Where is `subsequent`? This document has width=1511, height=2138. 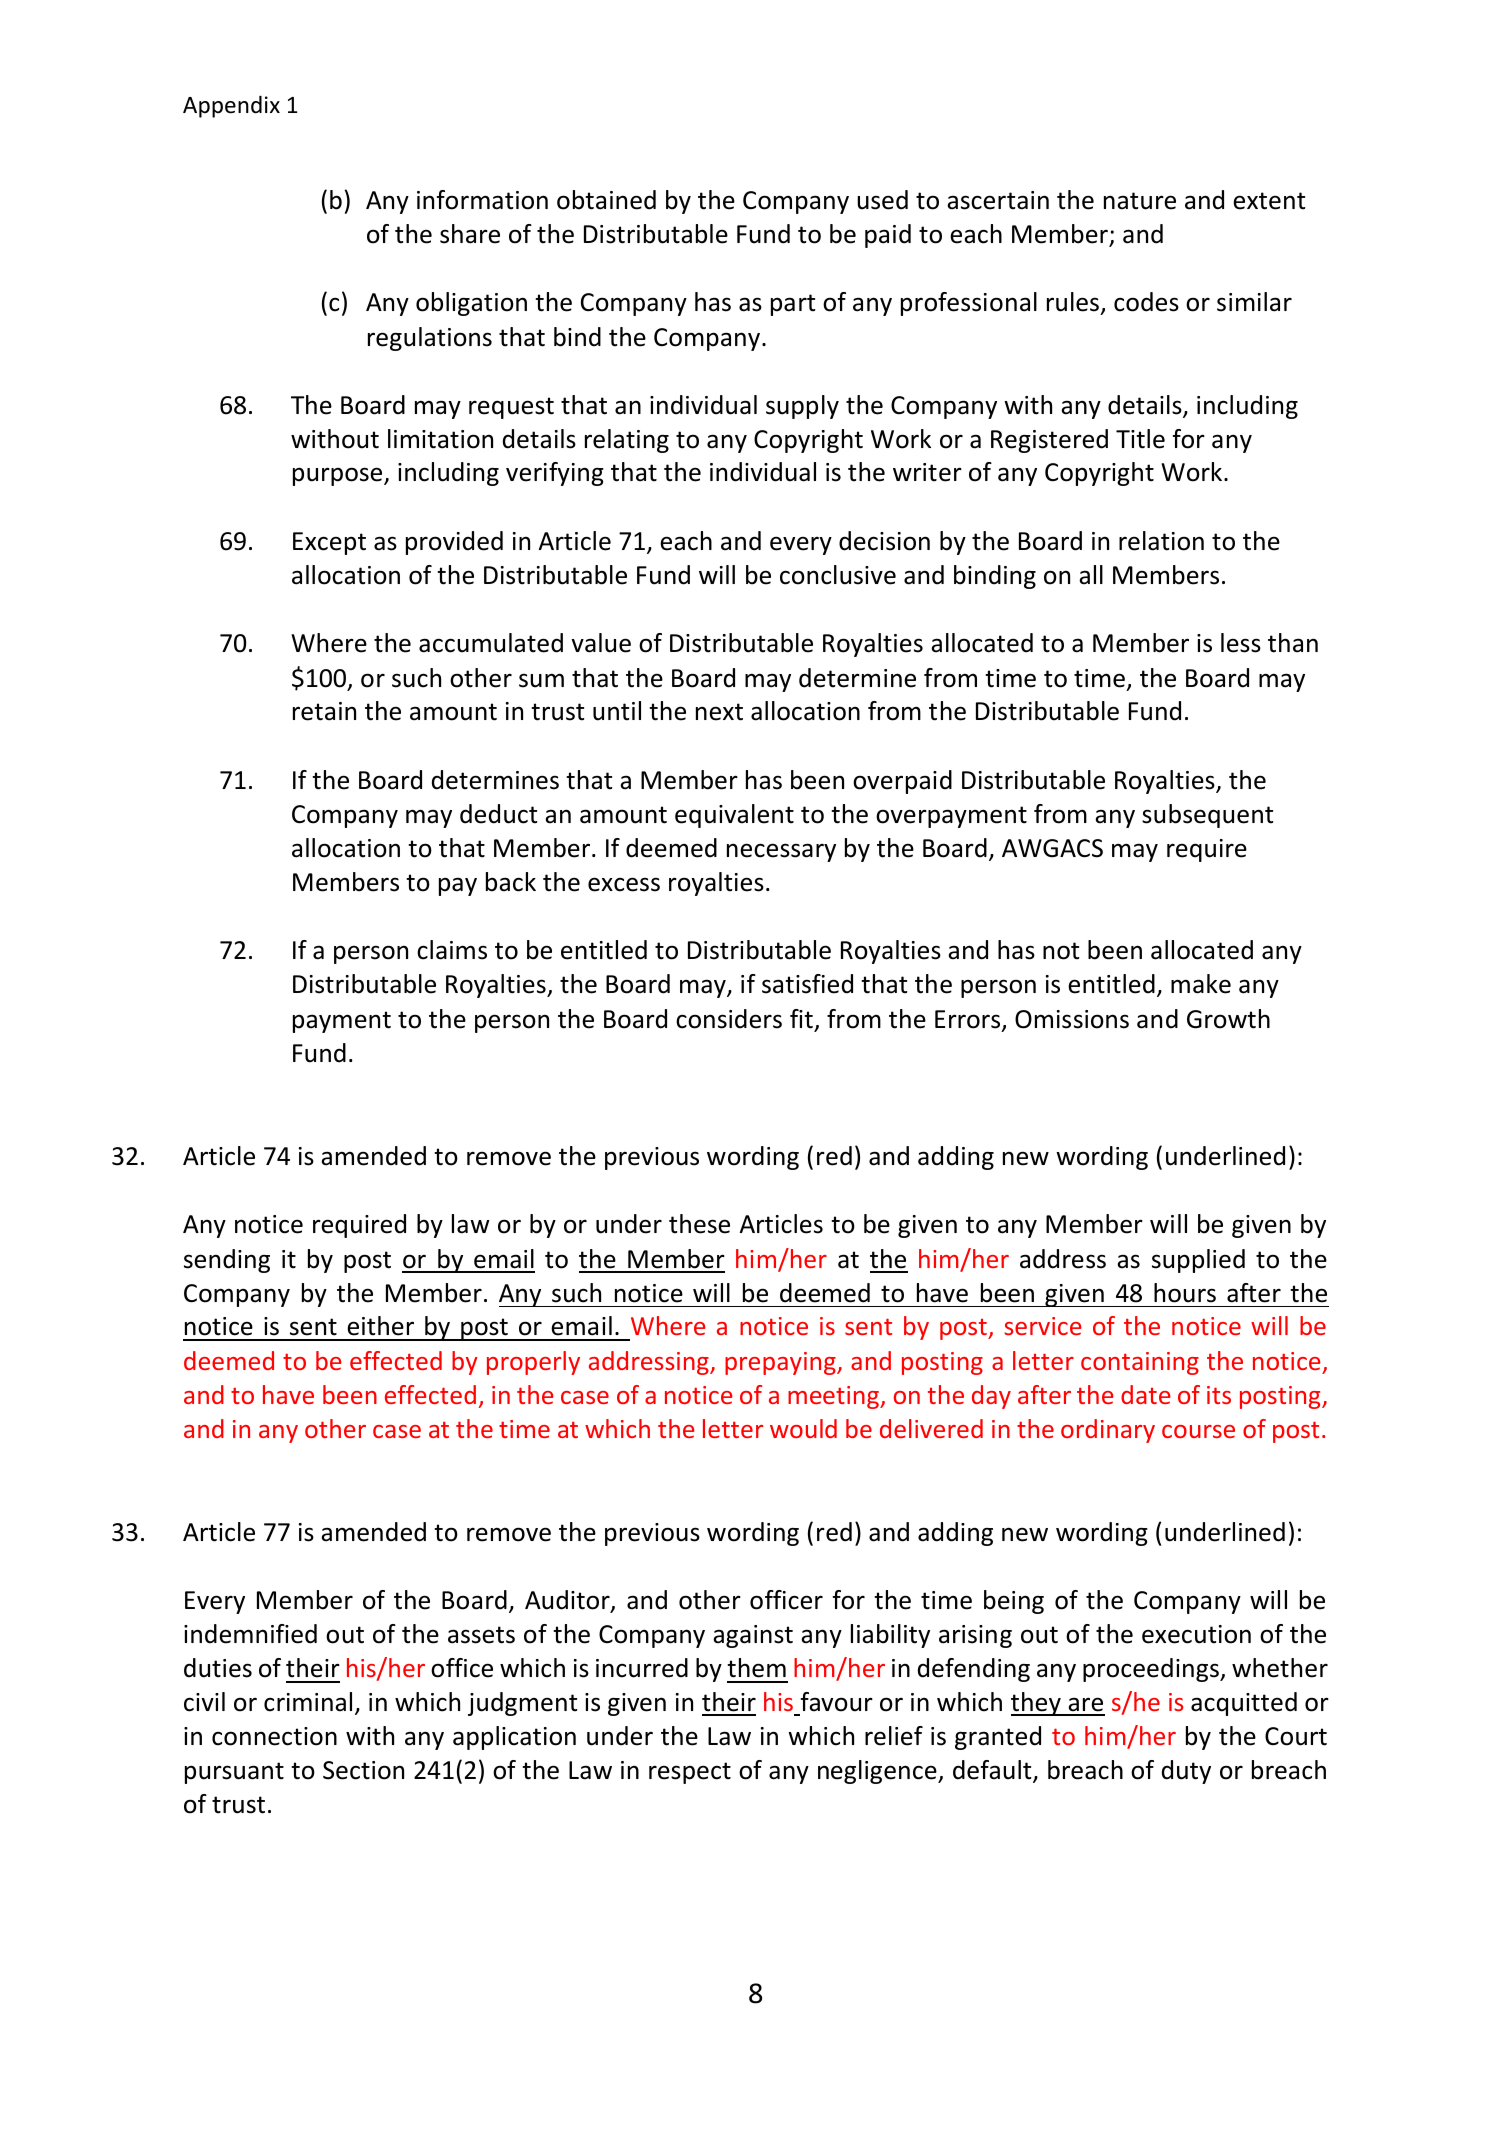 subsequent is located at coordinates (1207, 816).
